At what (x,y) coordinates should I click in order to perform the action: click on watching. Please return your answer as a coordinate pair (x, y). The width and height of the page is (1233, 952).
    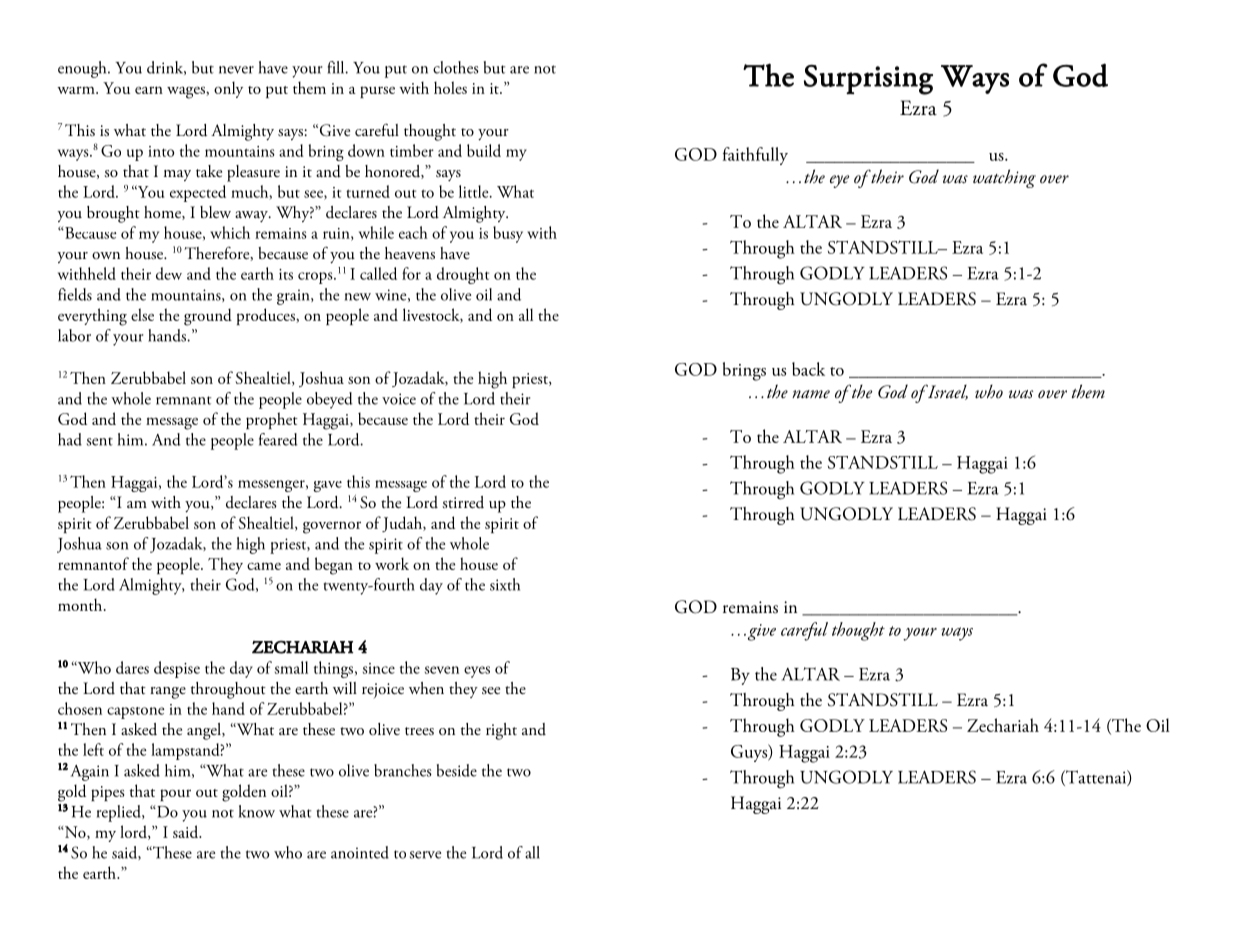
    Looking at the image, I should click on (1004, 178).
